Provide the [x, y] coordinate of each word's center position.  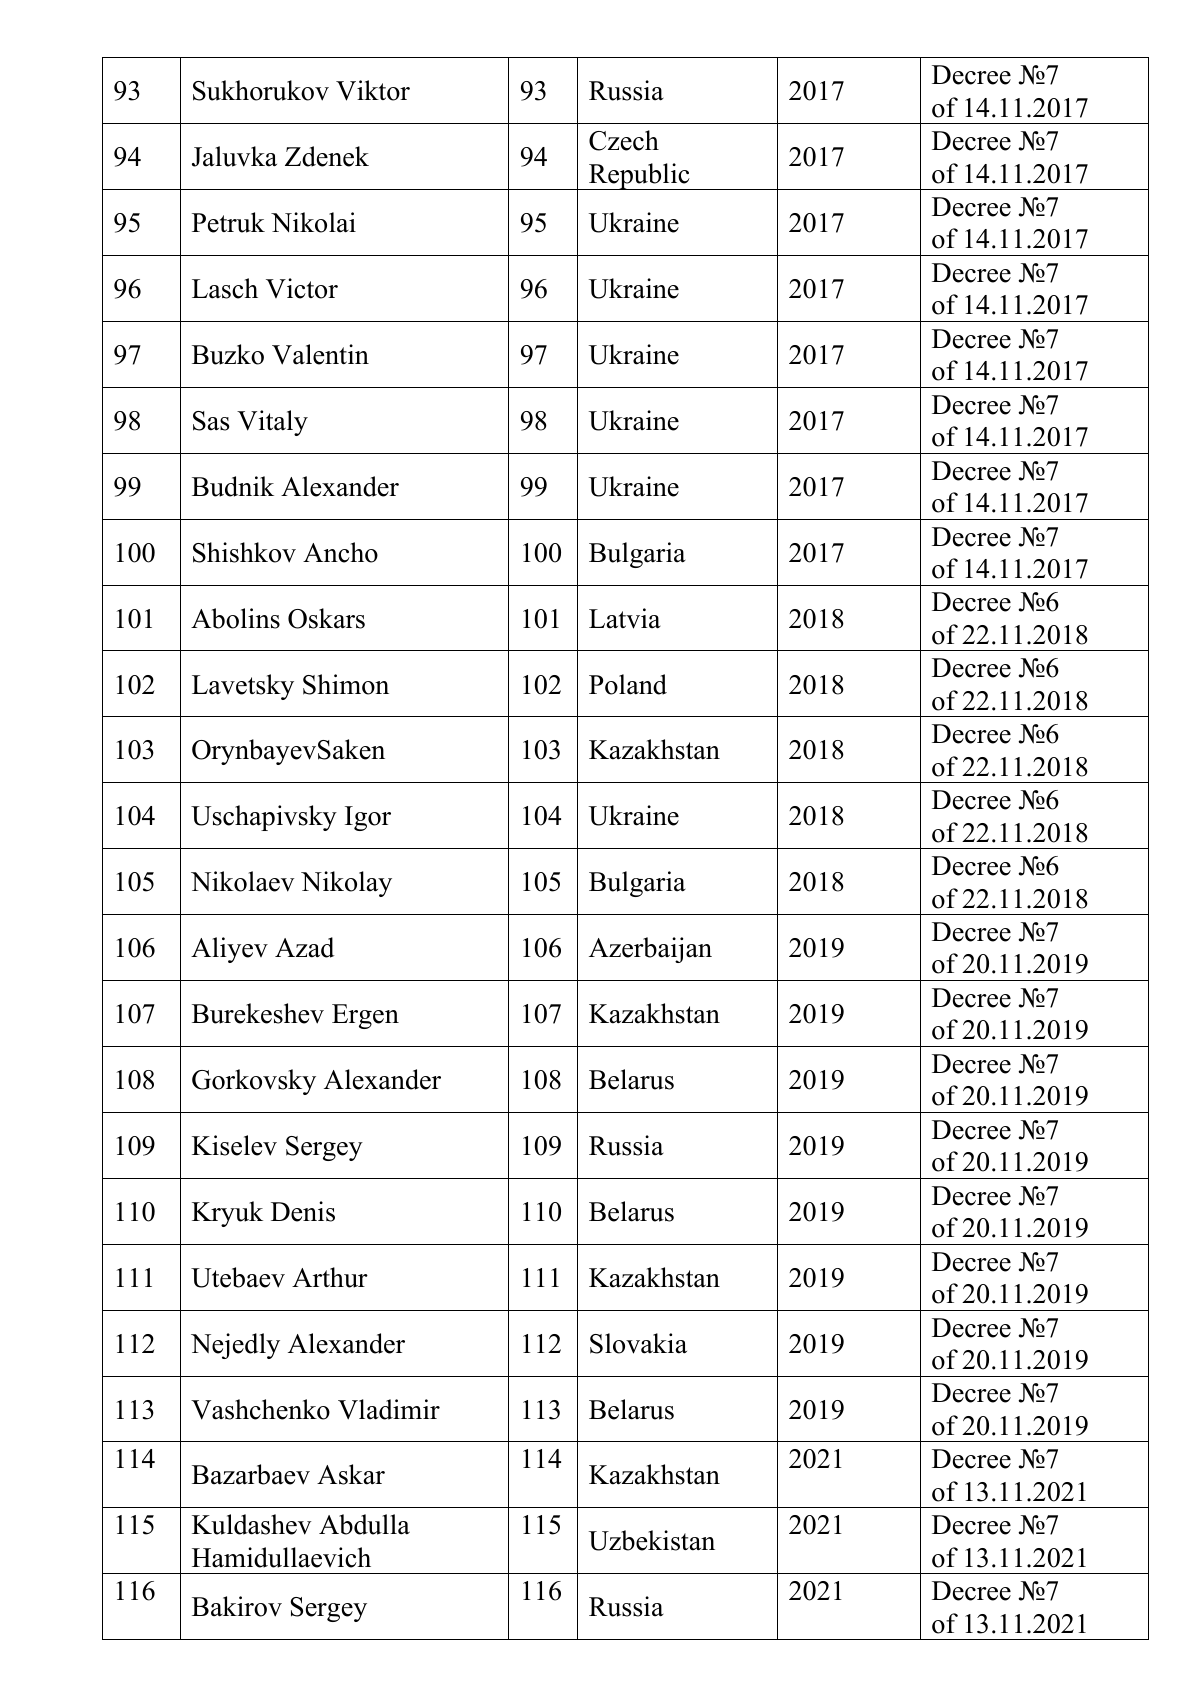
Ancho [340, 552]
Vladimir [389, 1409]
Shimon [346, 684]
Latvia [625, 618]
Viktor [373, 90]
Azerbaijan [650, 950]
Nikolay [346, 884]
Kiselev [234, 1145]
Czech [624, 140]
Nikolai [313, 222]
